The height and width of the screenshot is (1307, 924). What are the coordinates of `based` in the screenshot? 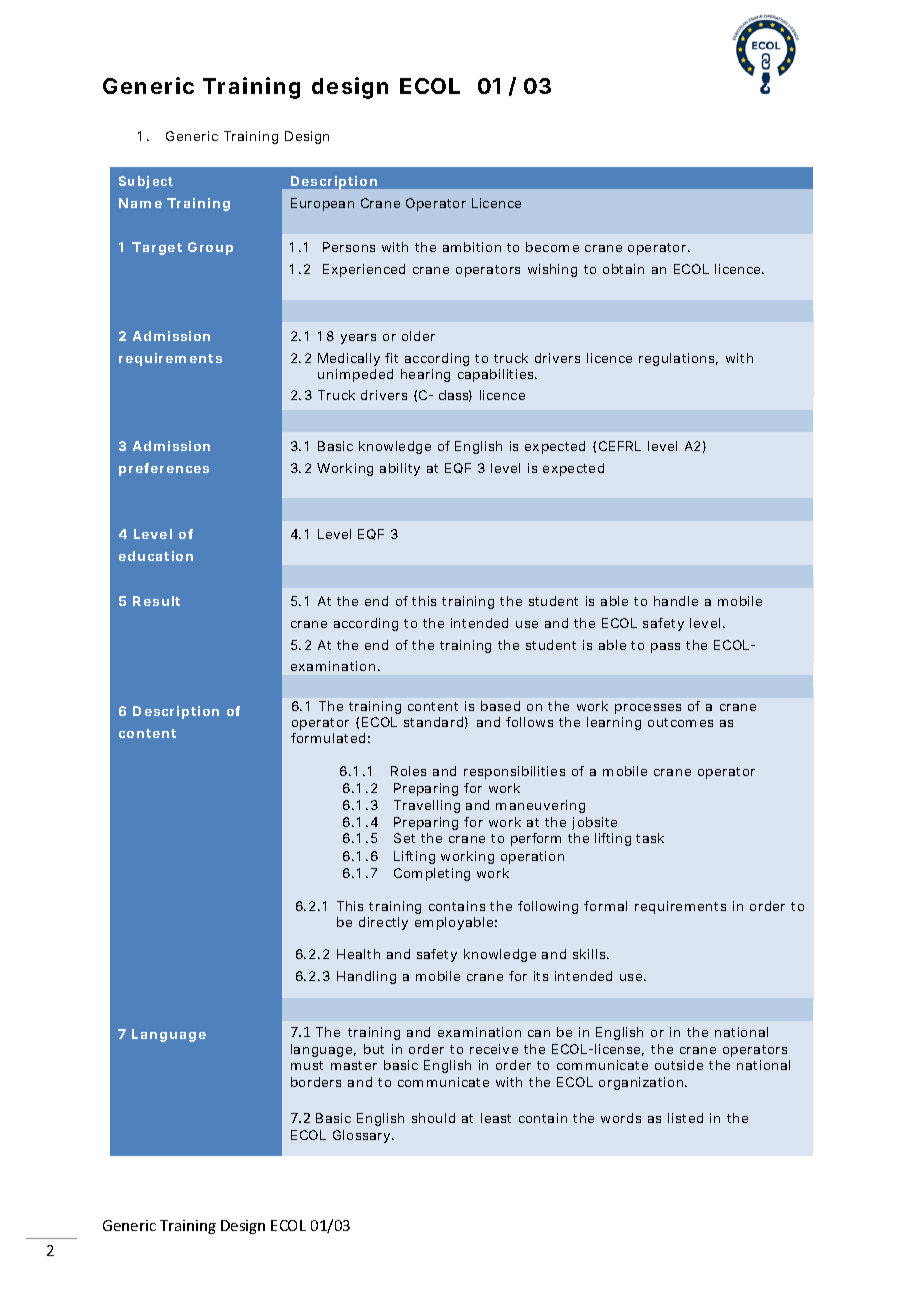 It's located at (500, 706).
